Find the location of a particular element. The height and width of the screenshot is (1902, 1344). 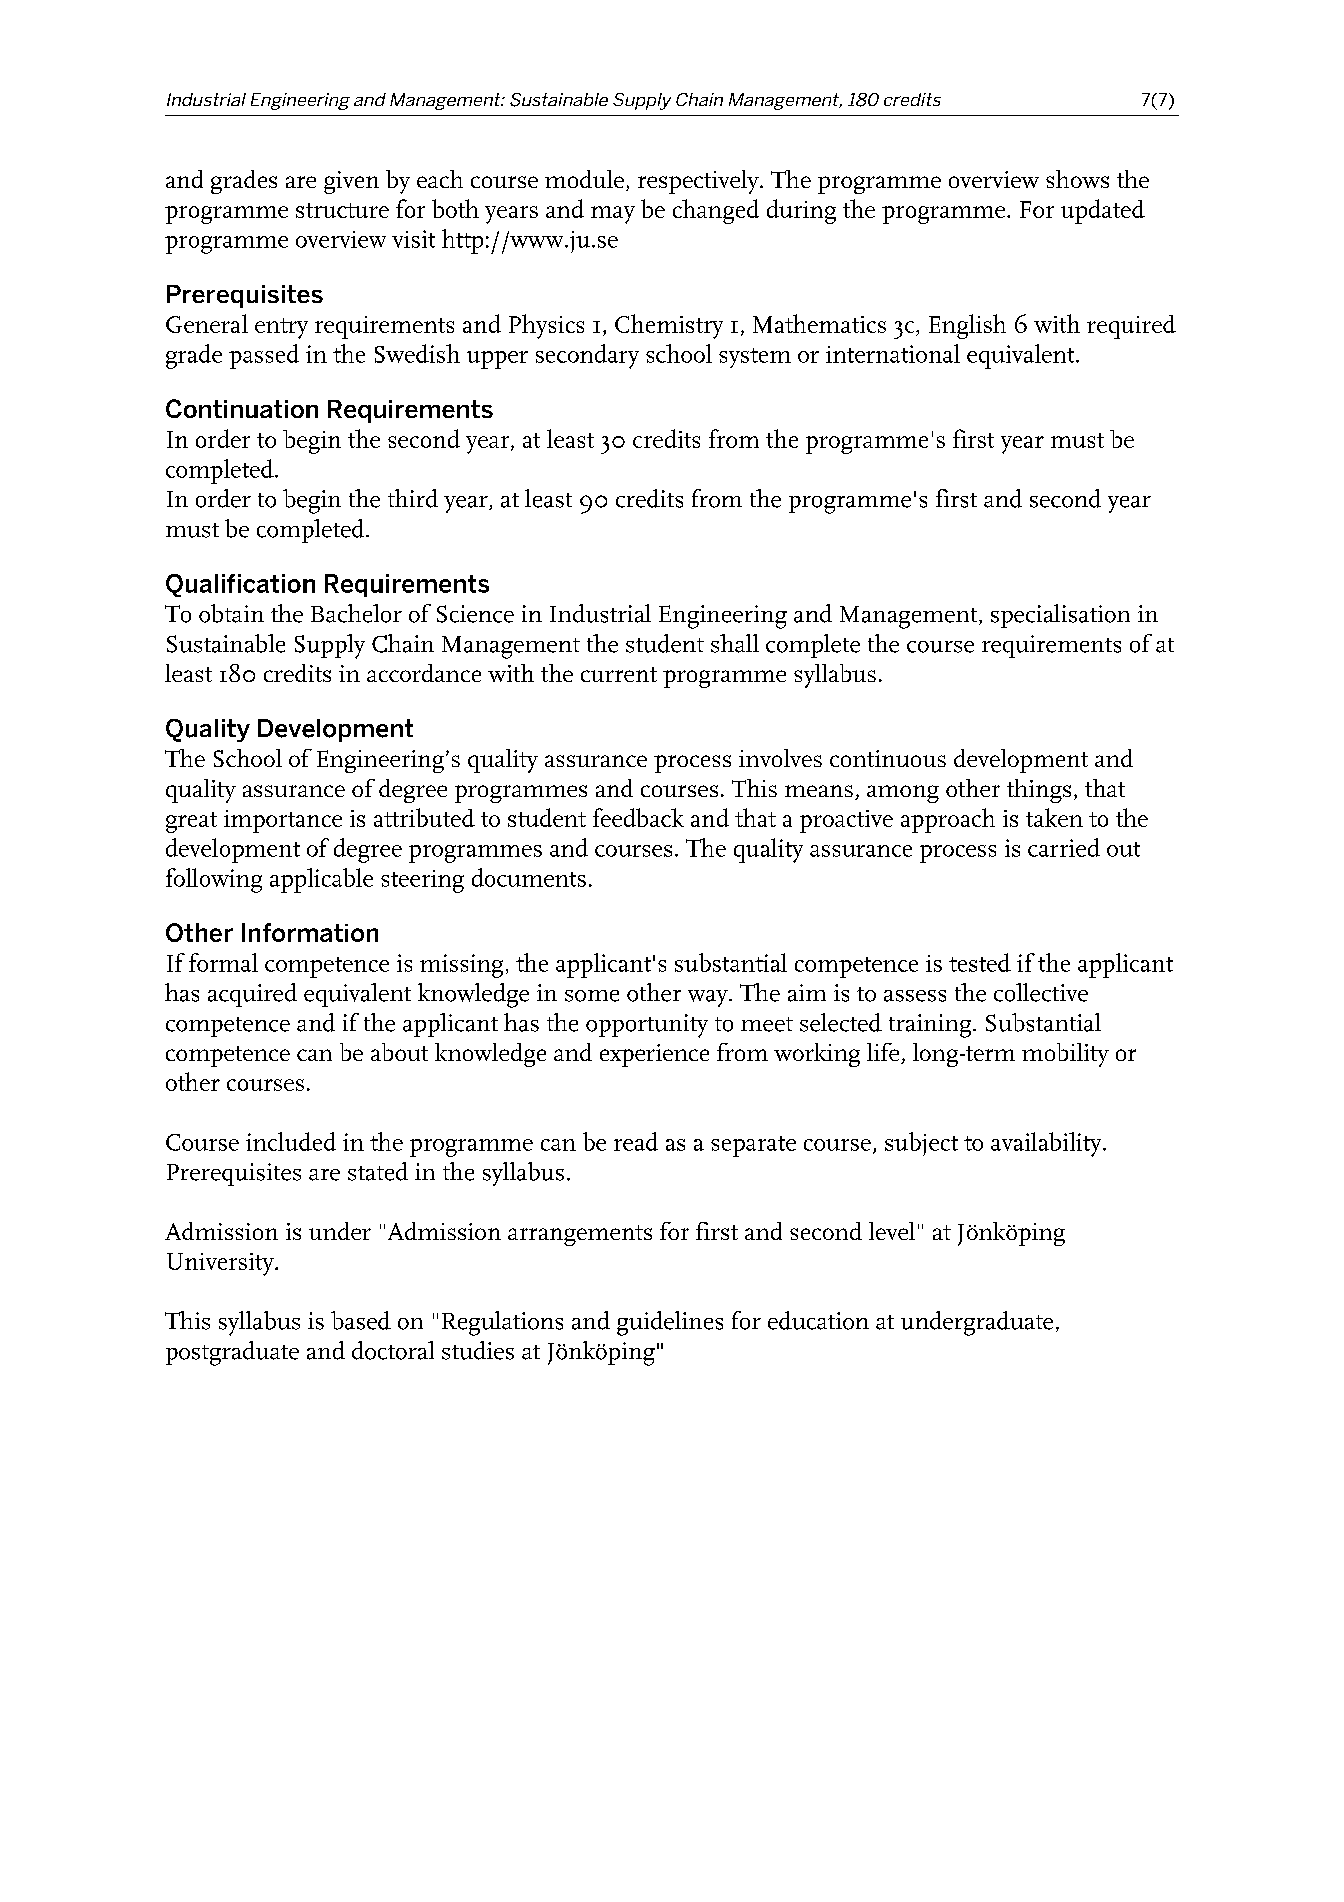

Information is located at coordinates (310, 932).
